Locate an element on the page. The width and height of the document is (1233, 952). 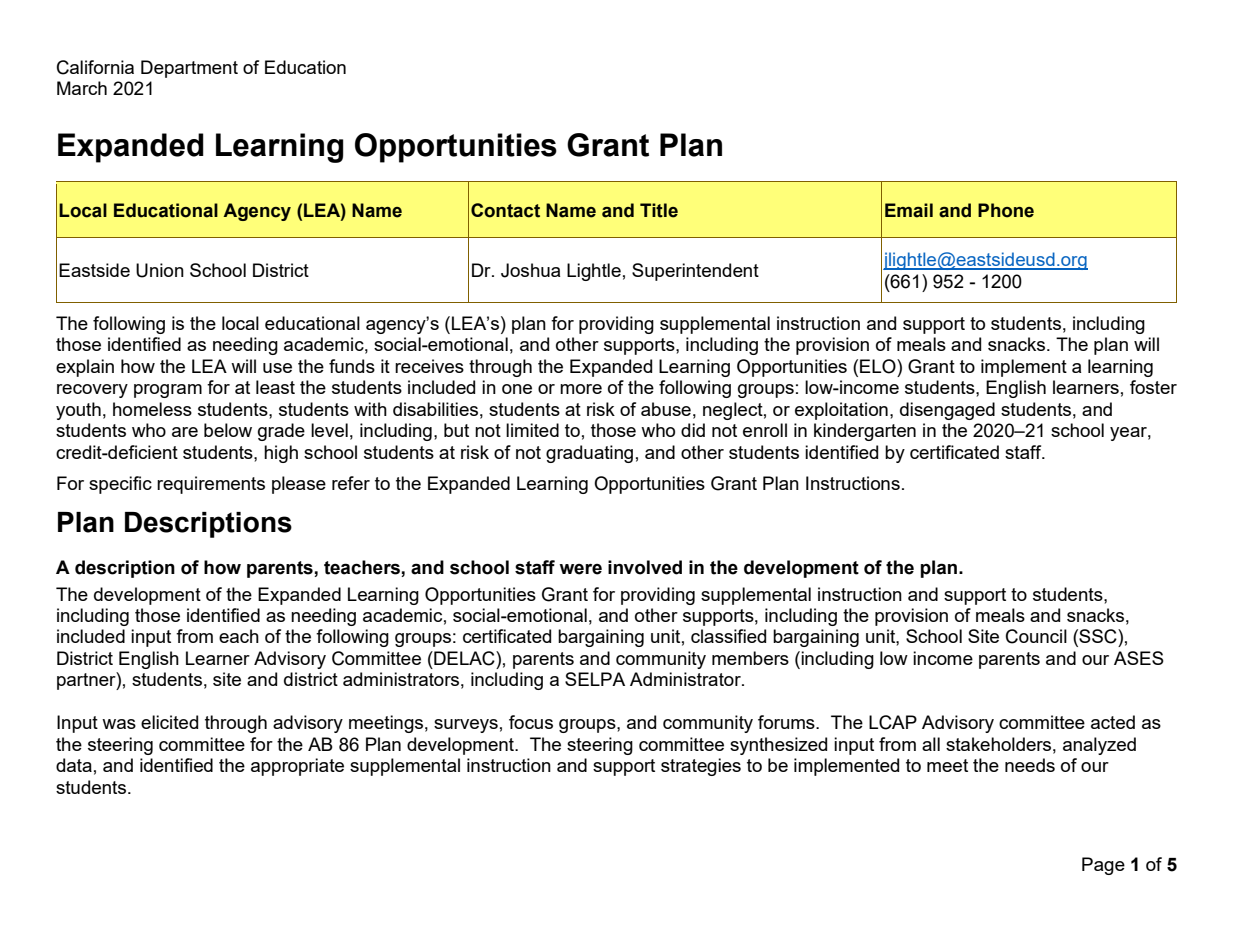
requirements is located at coordinates (211, 485).
